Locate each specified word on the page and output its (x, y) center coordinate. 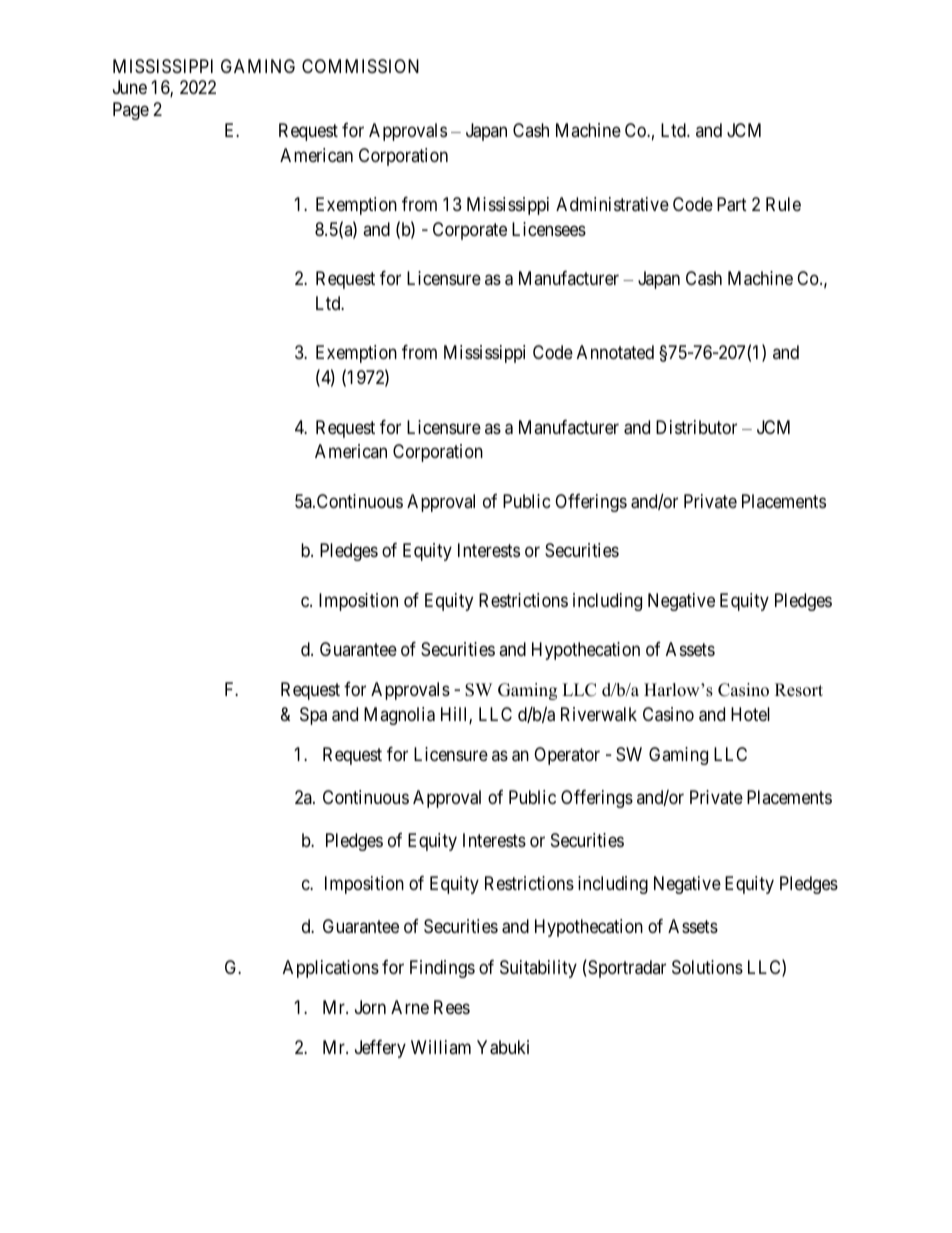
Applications (331, 969)
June (130, 87)
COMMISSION (360, 66)
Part (732, 204)
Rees (452, 1007)
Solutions (707, 967)
